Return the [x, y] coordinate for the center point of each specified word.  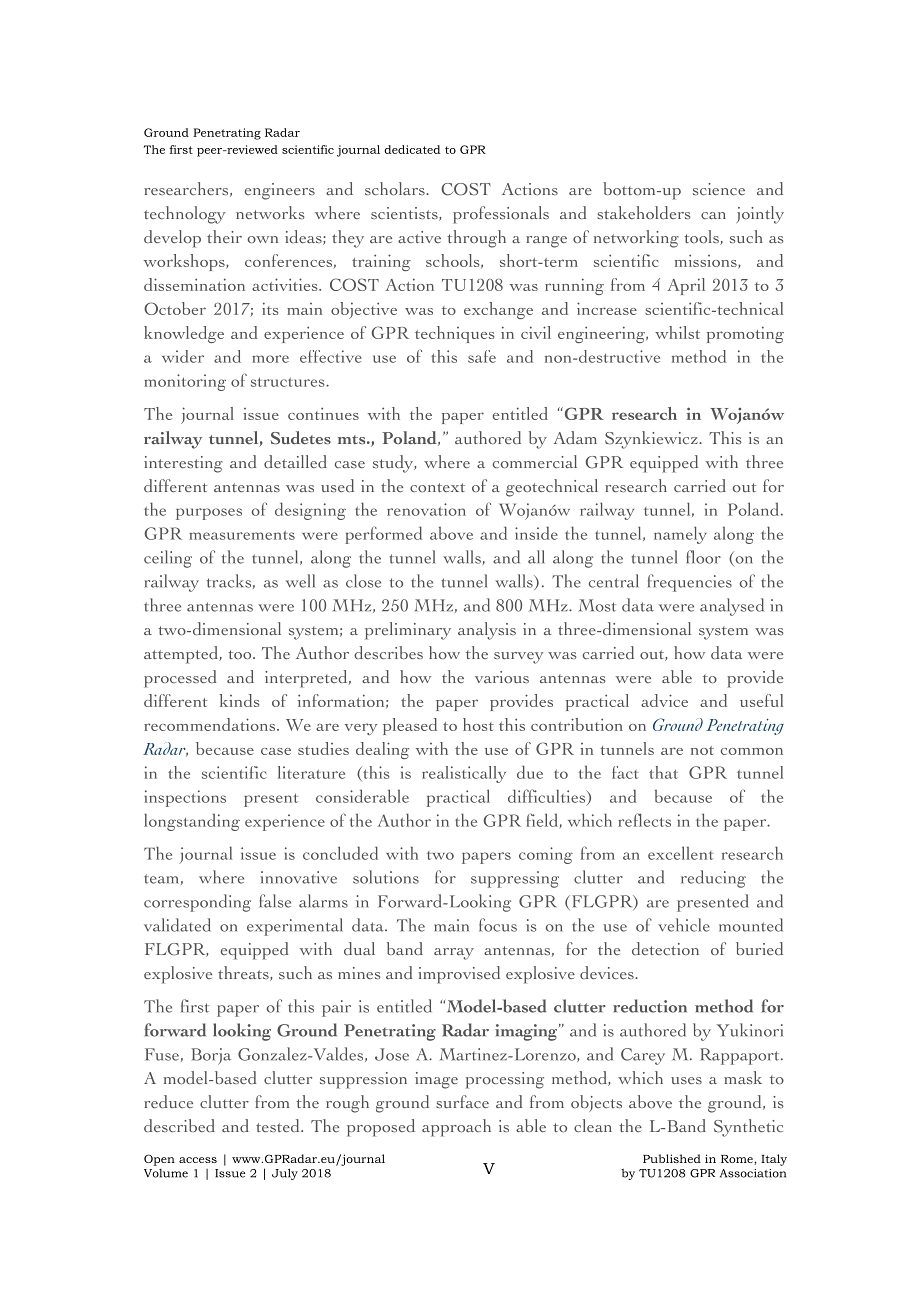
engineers [280, 191]
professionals [501, 215]
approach [456, 1128]
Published [672, 1158]
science [719, 189]
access [198, 1160]
